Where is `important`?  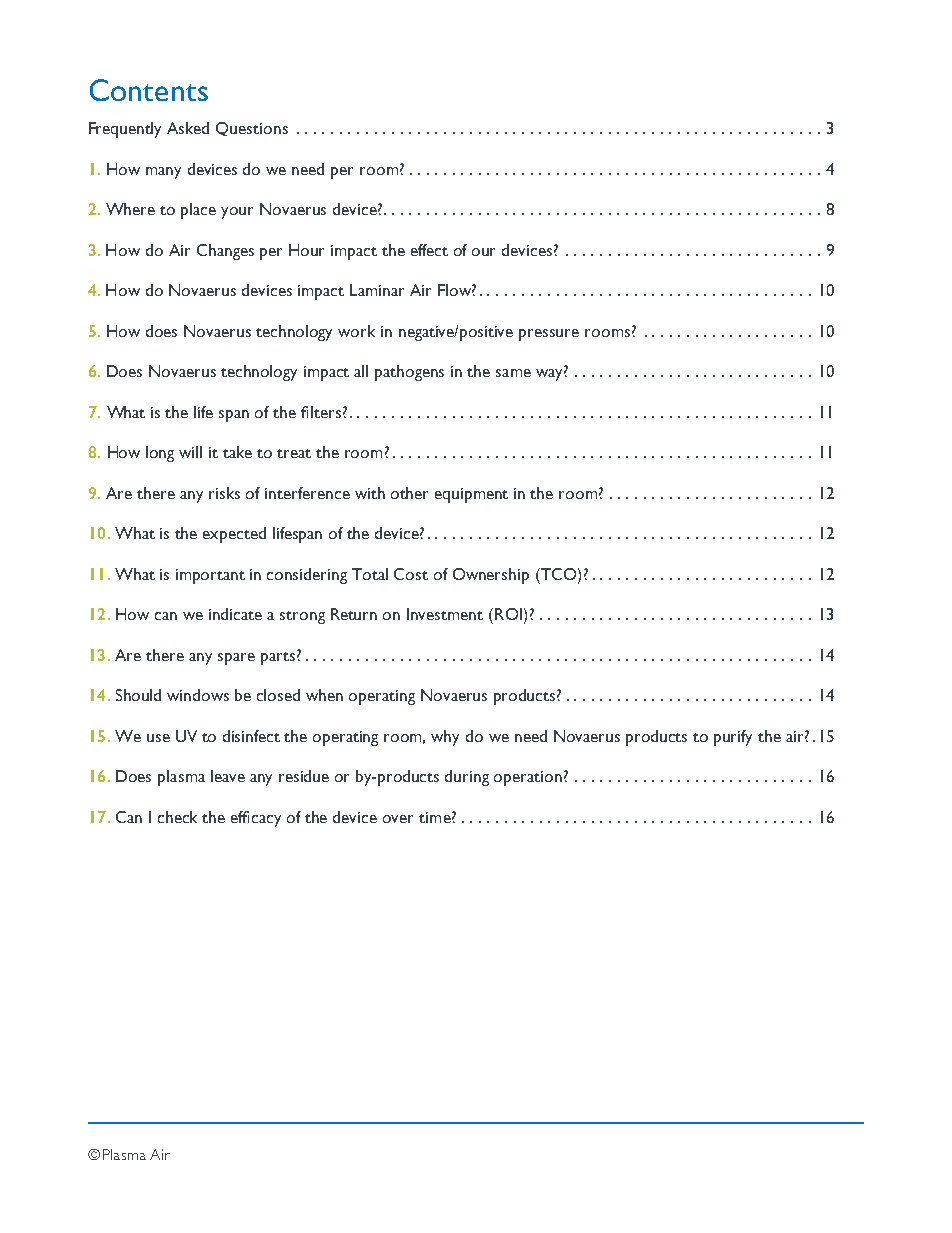 important is located at coordinates (210, 576).
